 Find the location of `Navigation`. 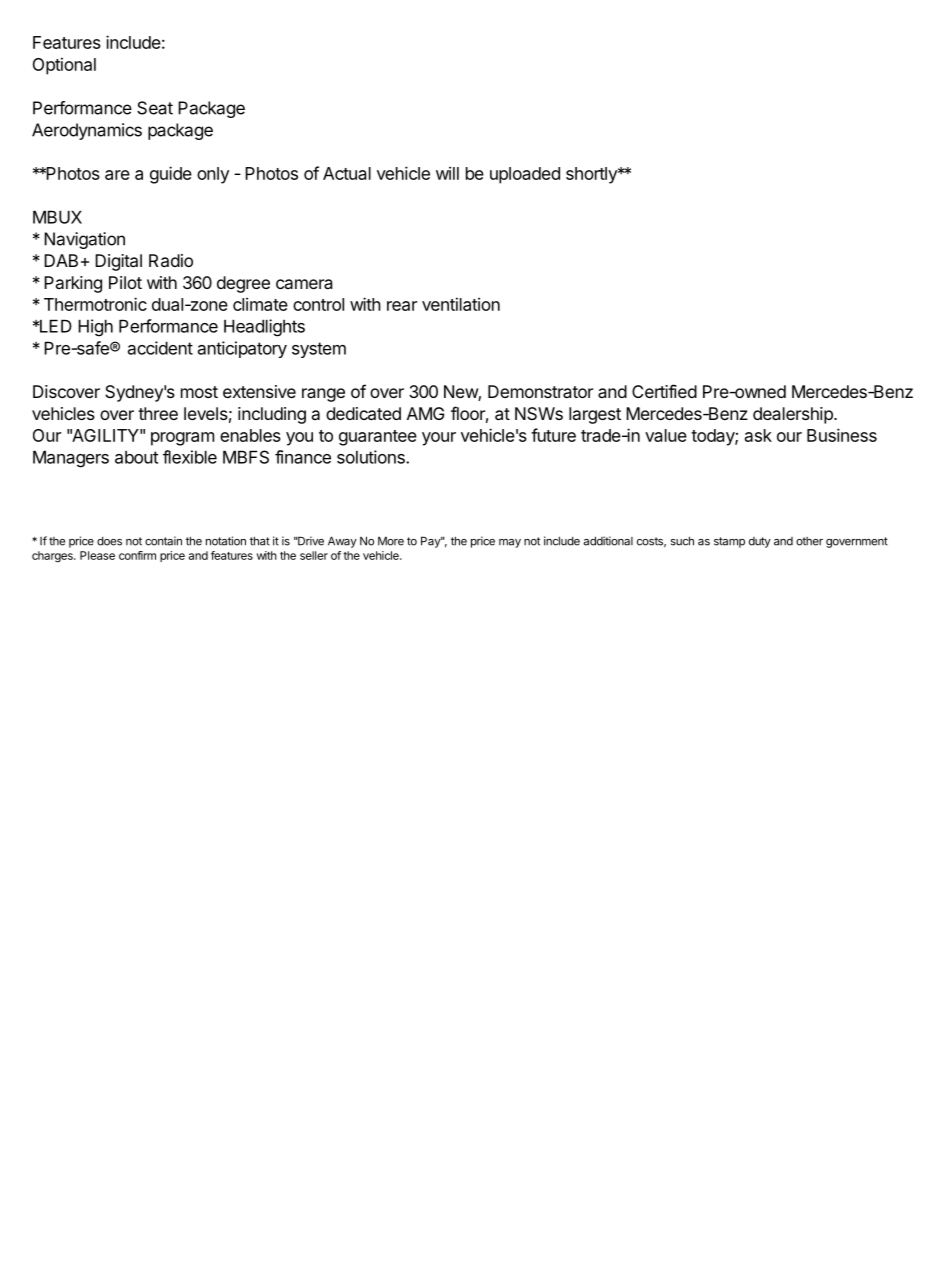

Navigation is located at coordinates (84, 240).
